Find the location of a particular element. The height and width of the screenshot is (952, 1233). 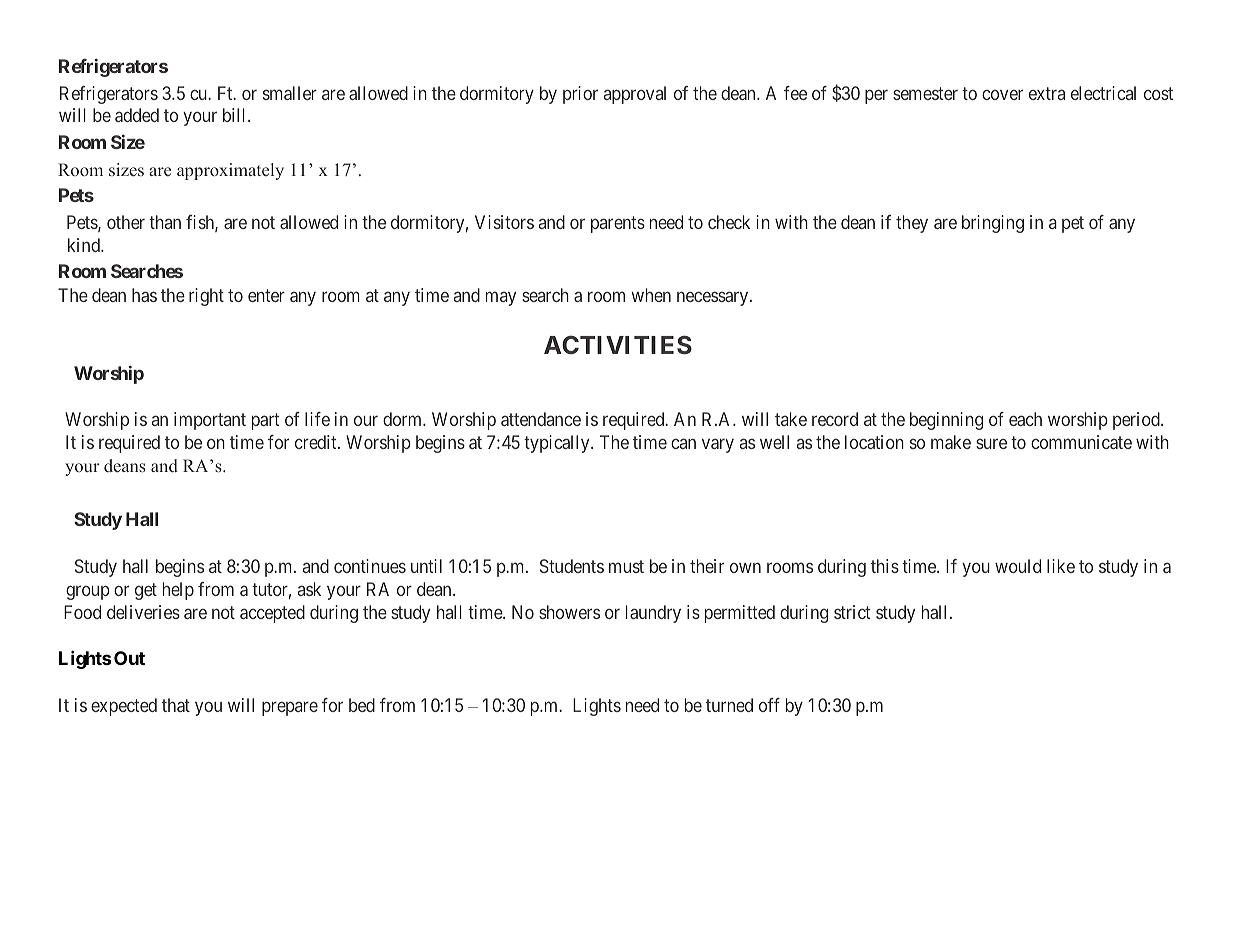

help is located at coordinates (178, 591).
